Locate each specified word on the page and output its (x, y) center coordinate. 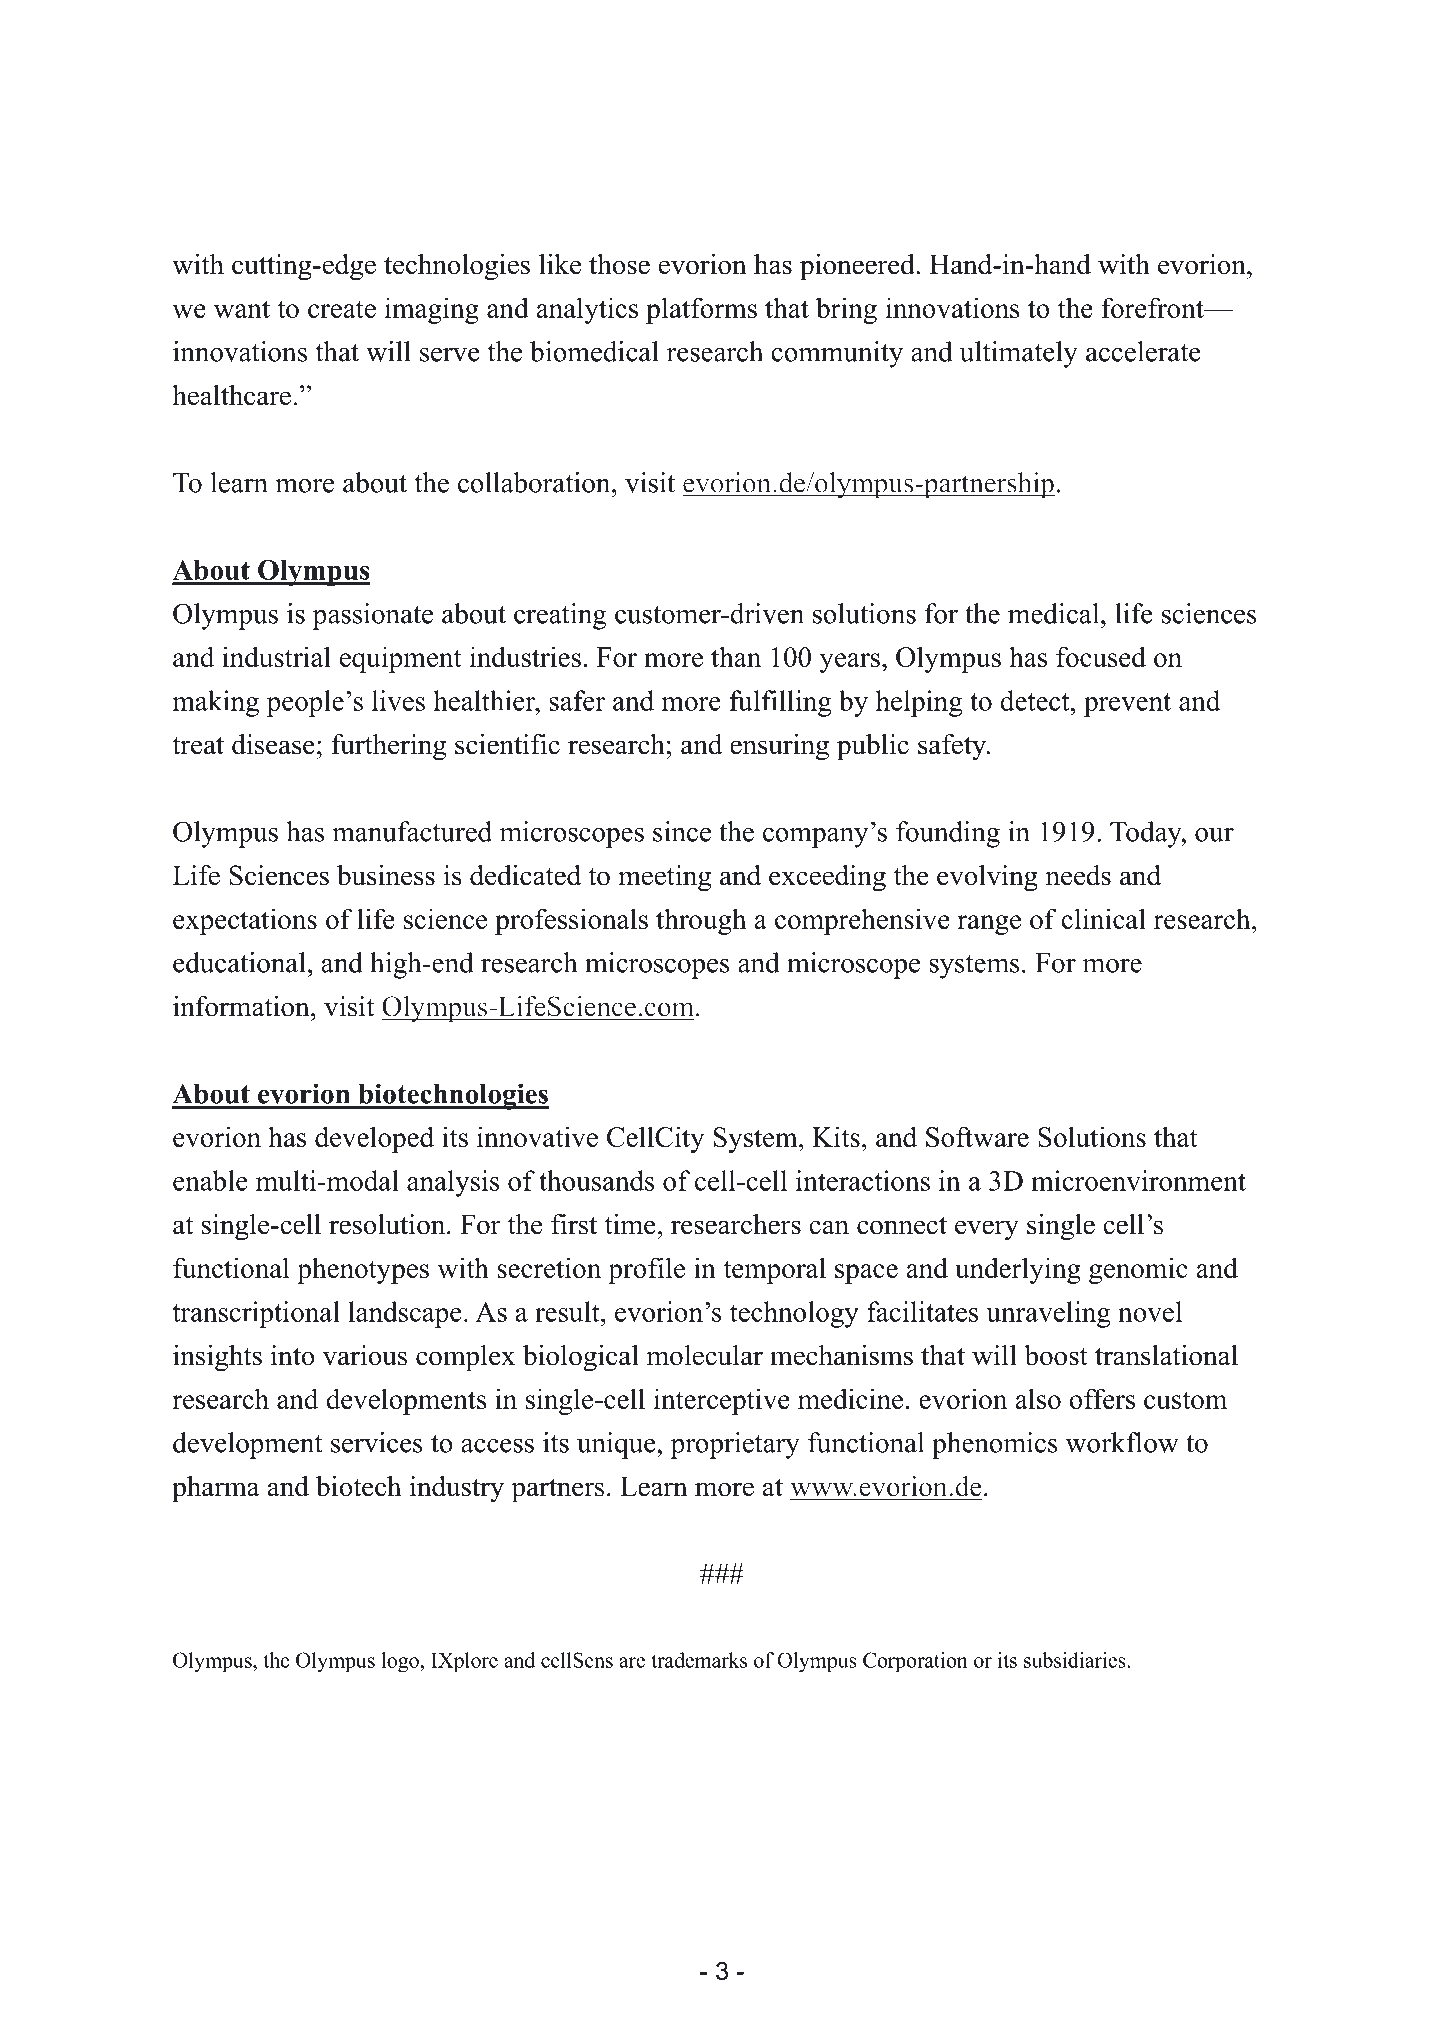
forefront (1153, 307)
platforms (701, 310)
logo (401, 1662)
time (630, 1224)
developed (374, 1139)
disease (273, 744)
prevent (1127, 705)
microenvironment (1138, 1180)
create (342, 309)
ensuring (779, 747)
